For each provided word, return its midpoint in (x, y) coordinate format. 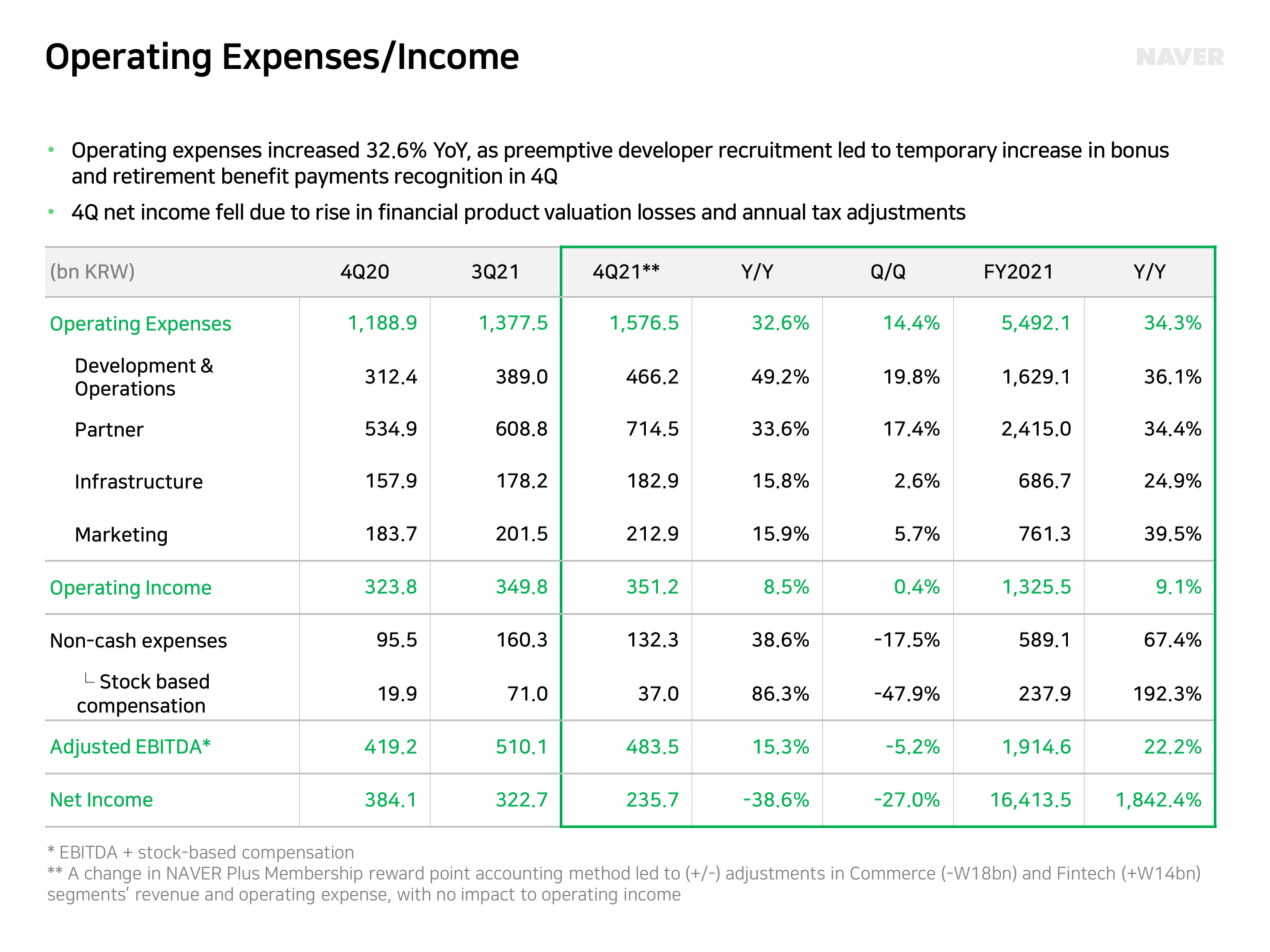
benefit (255, 175)
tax (826, 212)
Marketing (121, 536)
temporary (946, 152)
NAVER (194, 873)
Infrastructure (139, 481)
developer (666, 151)
